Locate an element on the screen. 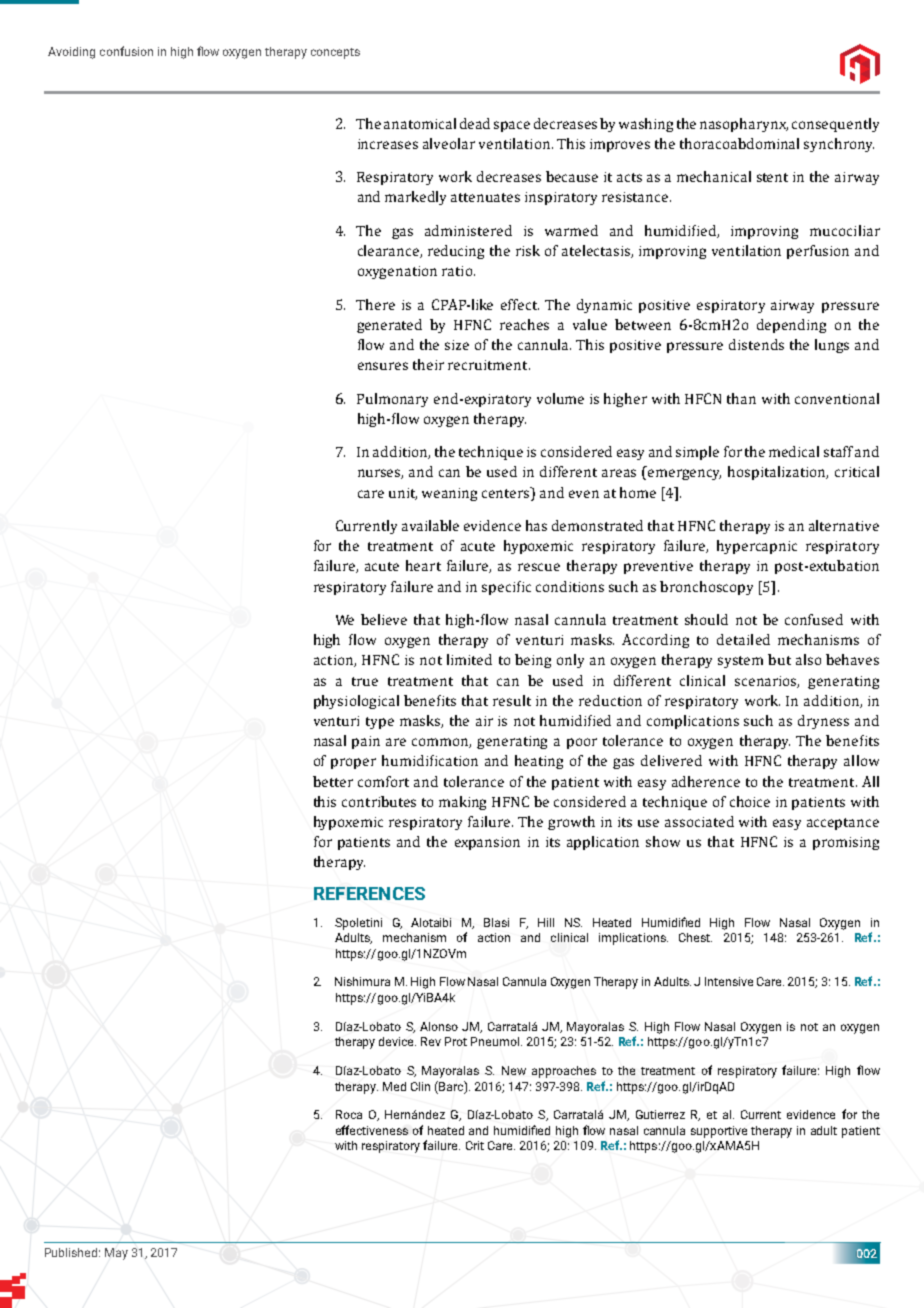  nasopharynx is located at coordinates (744, 125).
